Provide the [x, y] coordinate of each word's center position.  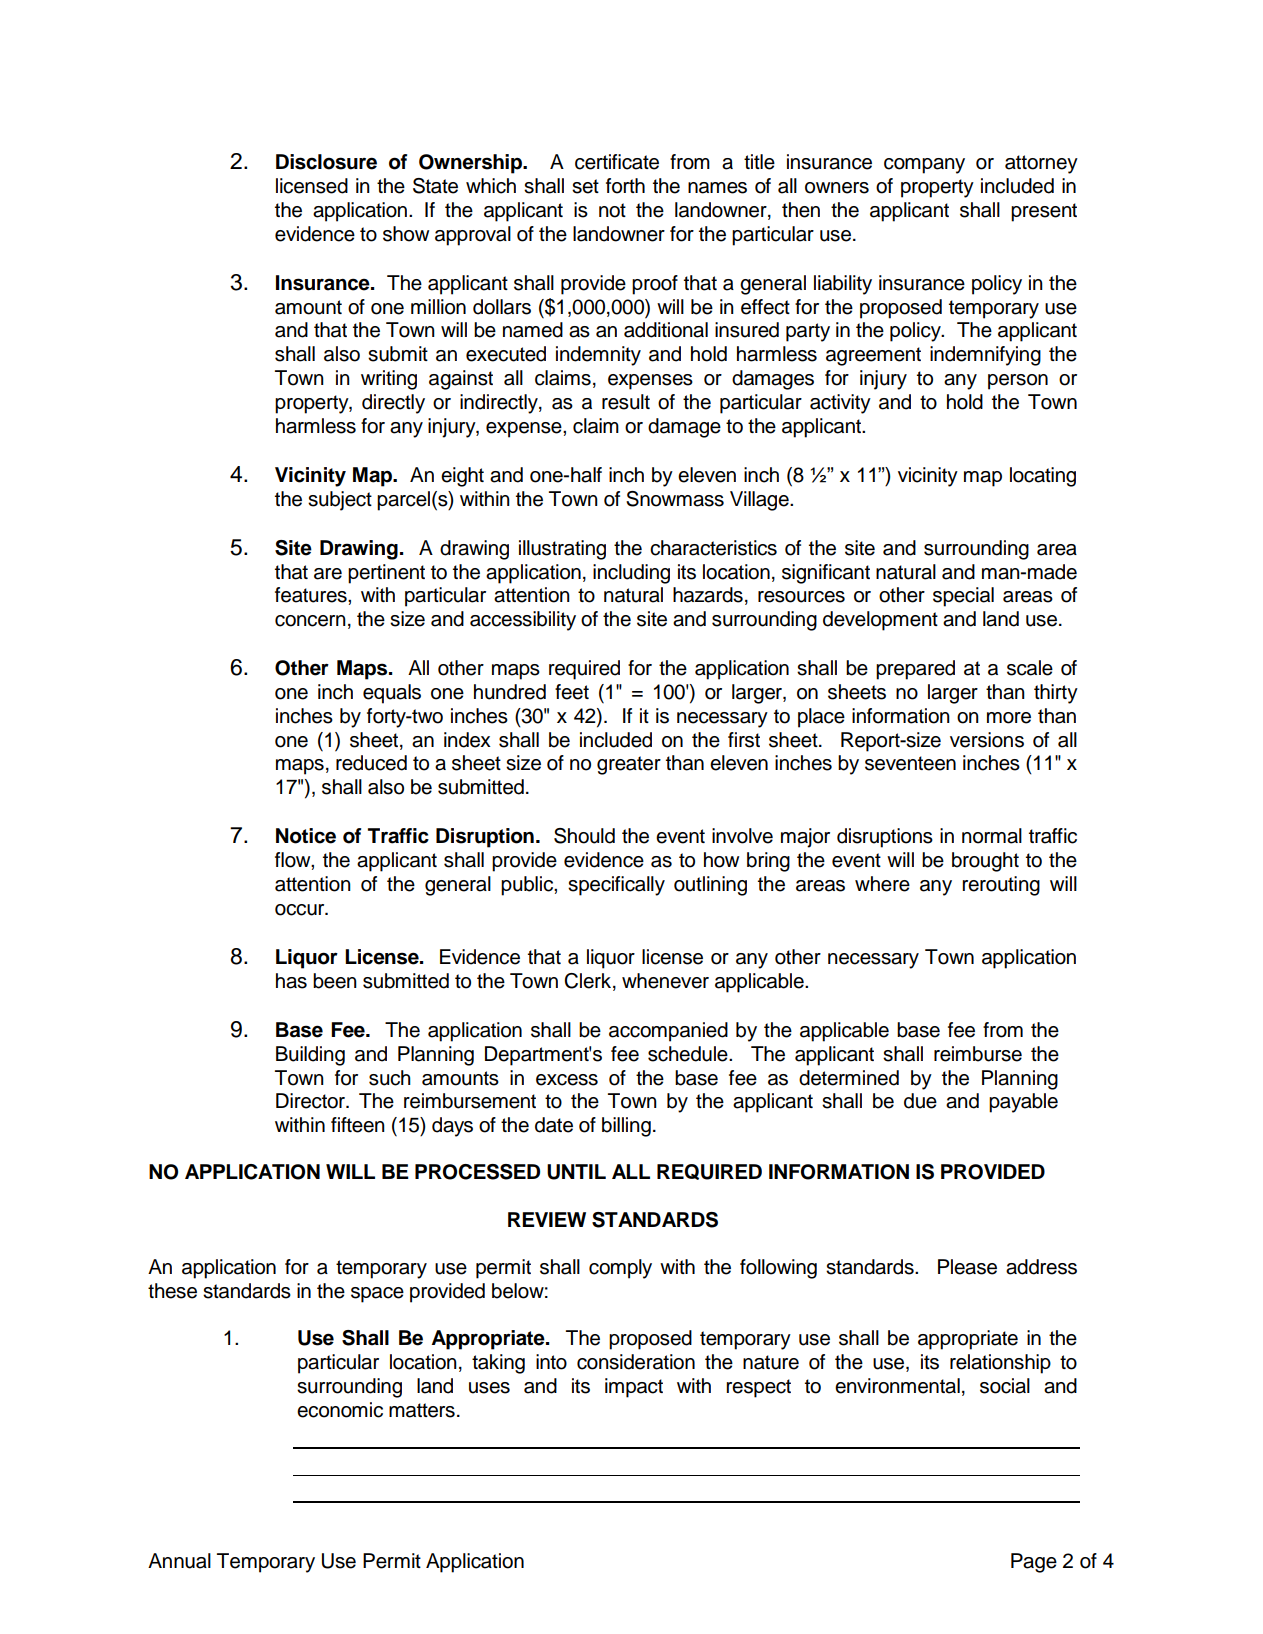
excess [567, 1080]
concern [310, 621]
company [924, 166]
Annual [179, 1561]
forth [625, 186]
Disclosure [326, 162]
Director [312, 1101]
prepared [915, 670]
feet [572, 692]
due [920, 1101]
